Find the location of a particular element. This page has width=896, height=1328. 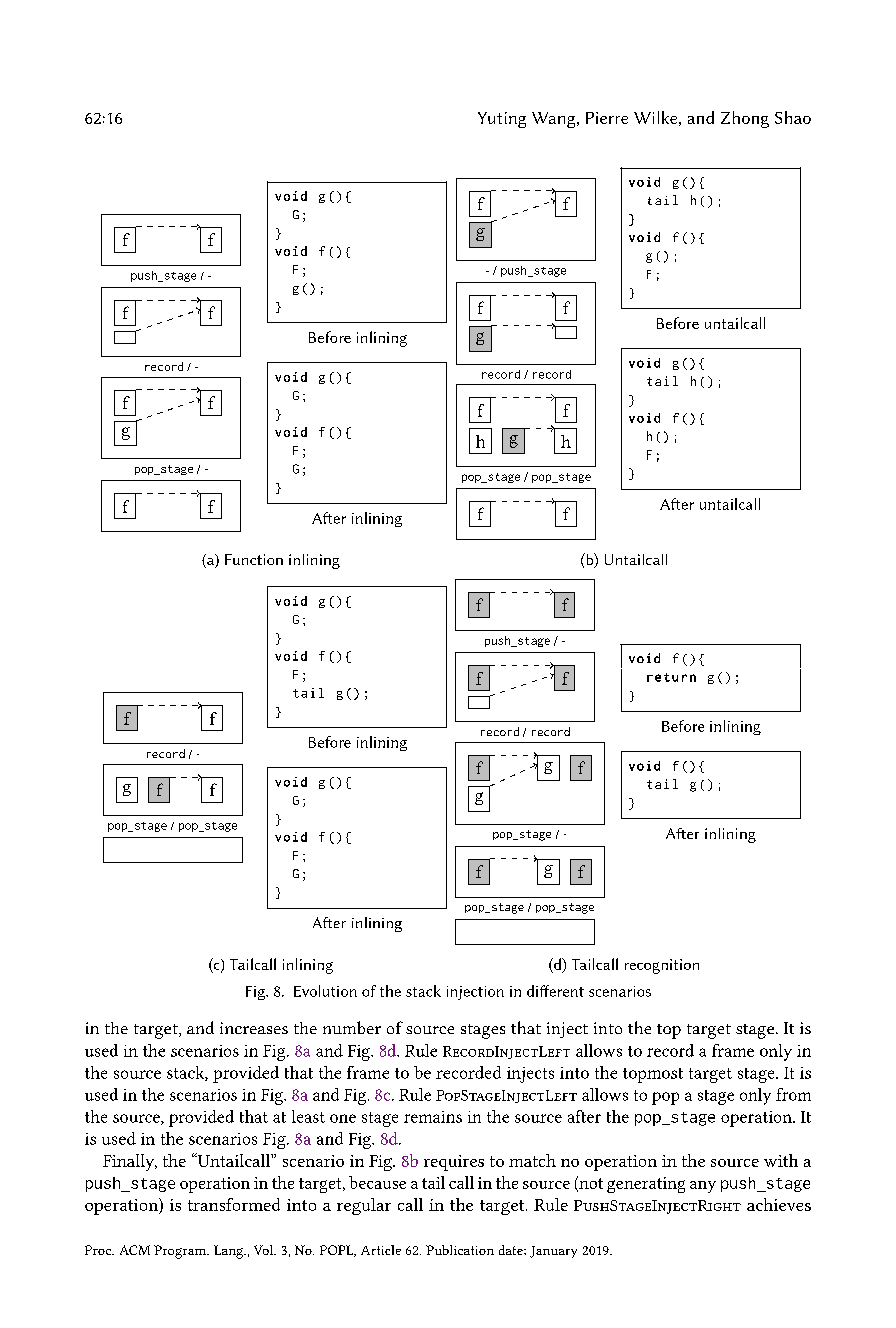

Shao is located at coordinates (793, 117).
